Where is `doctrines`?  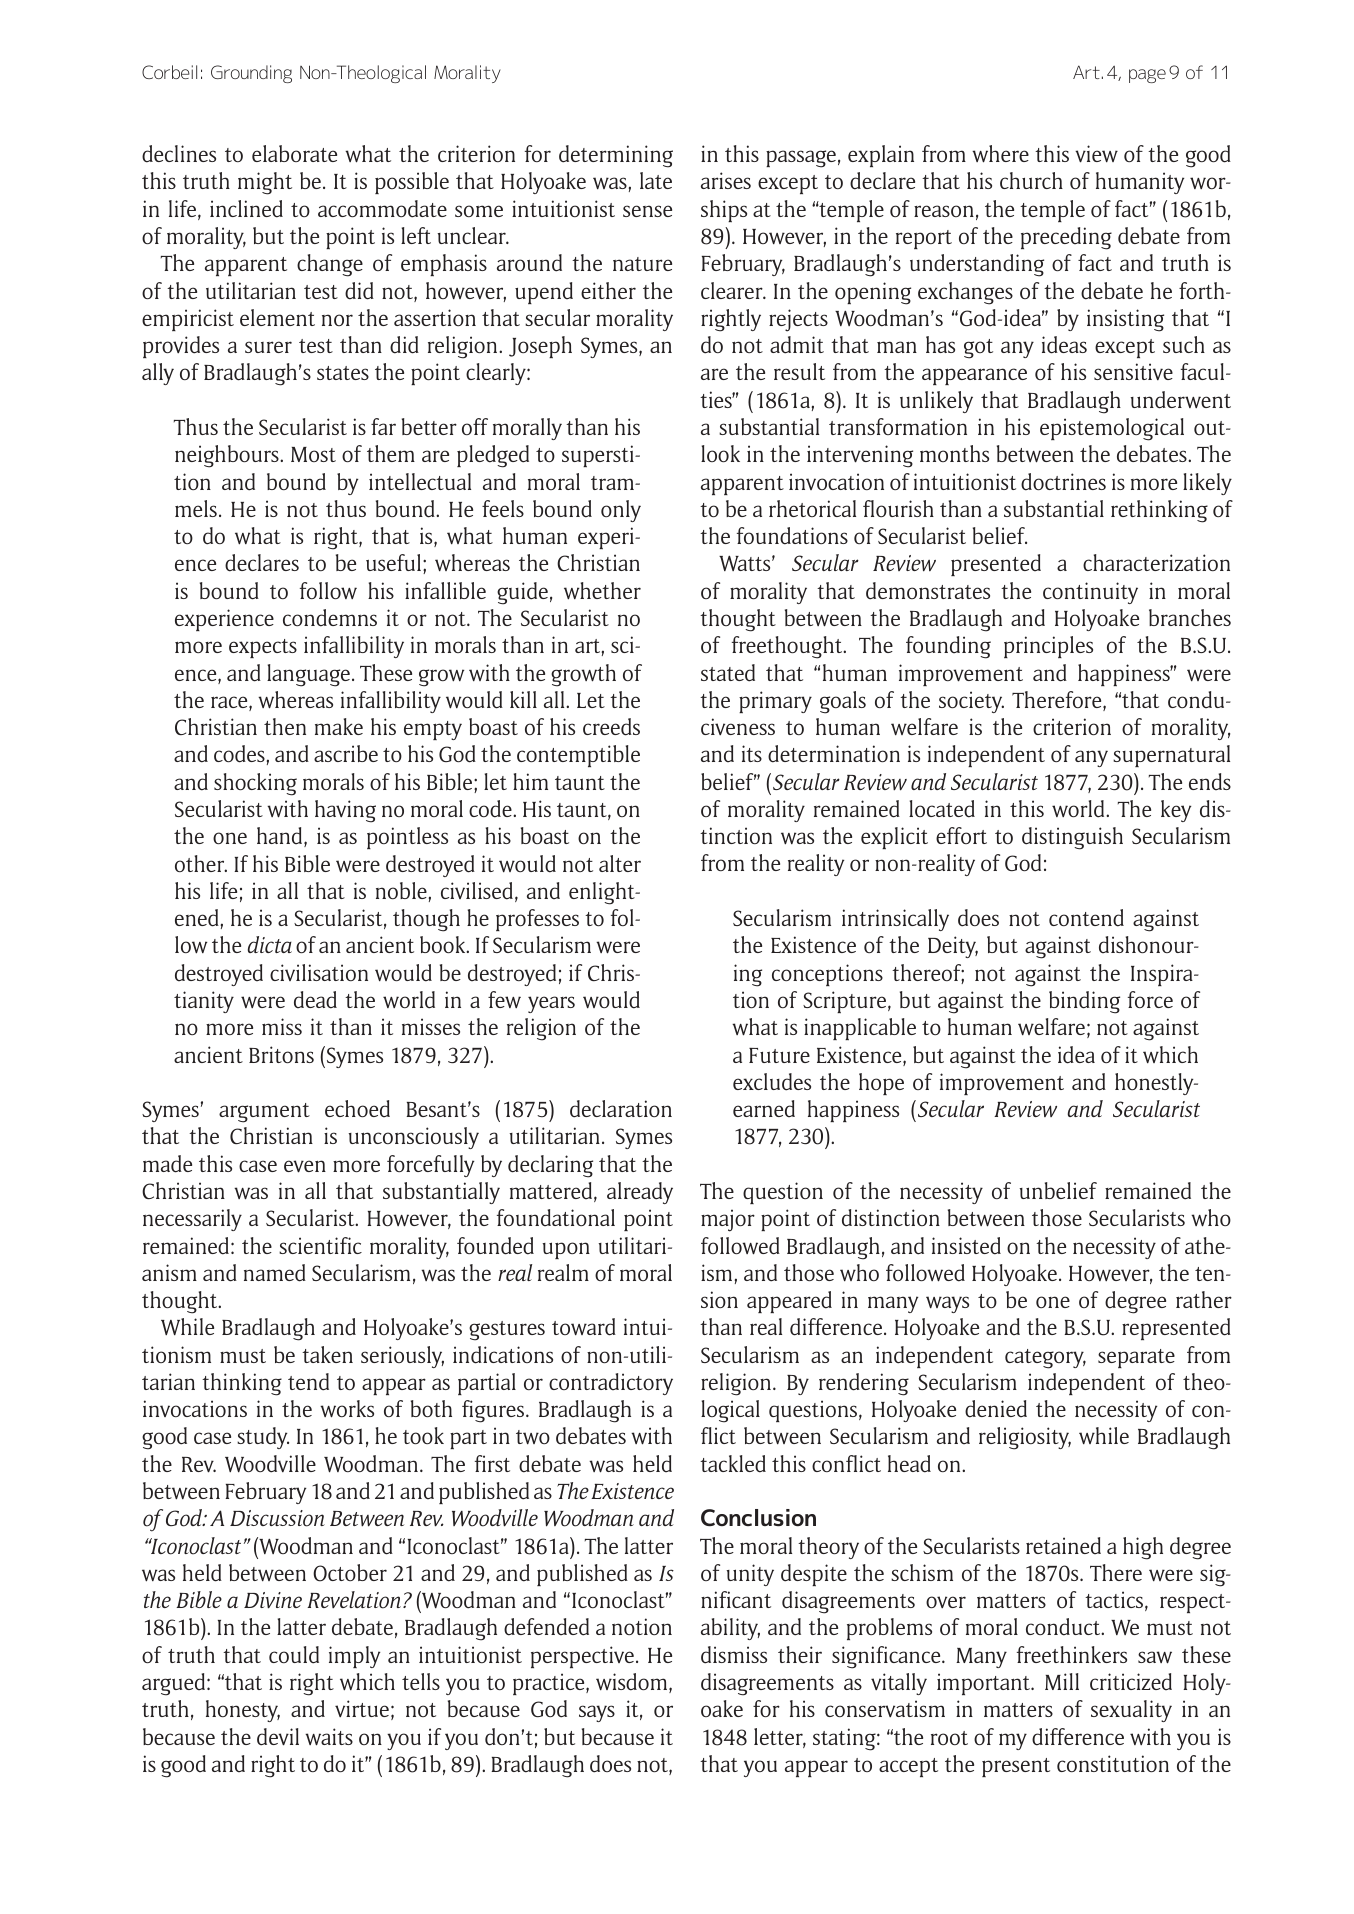
doctrines is located at coordinates (1063, 482).
